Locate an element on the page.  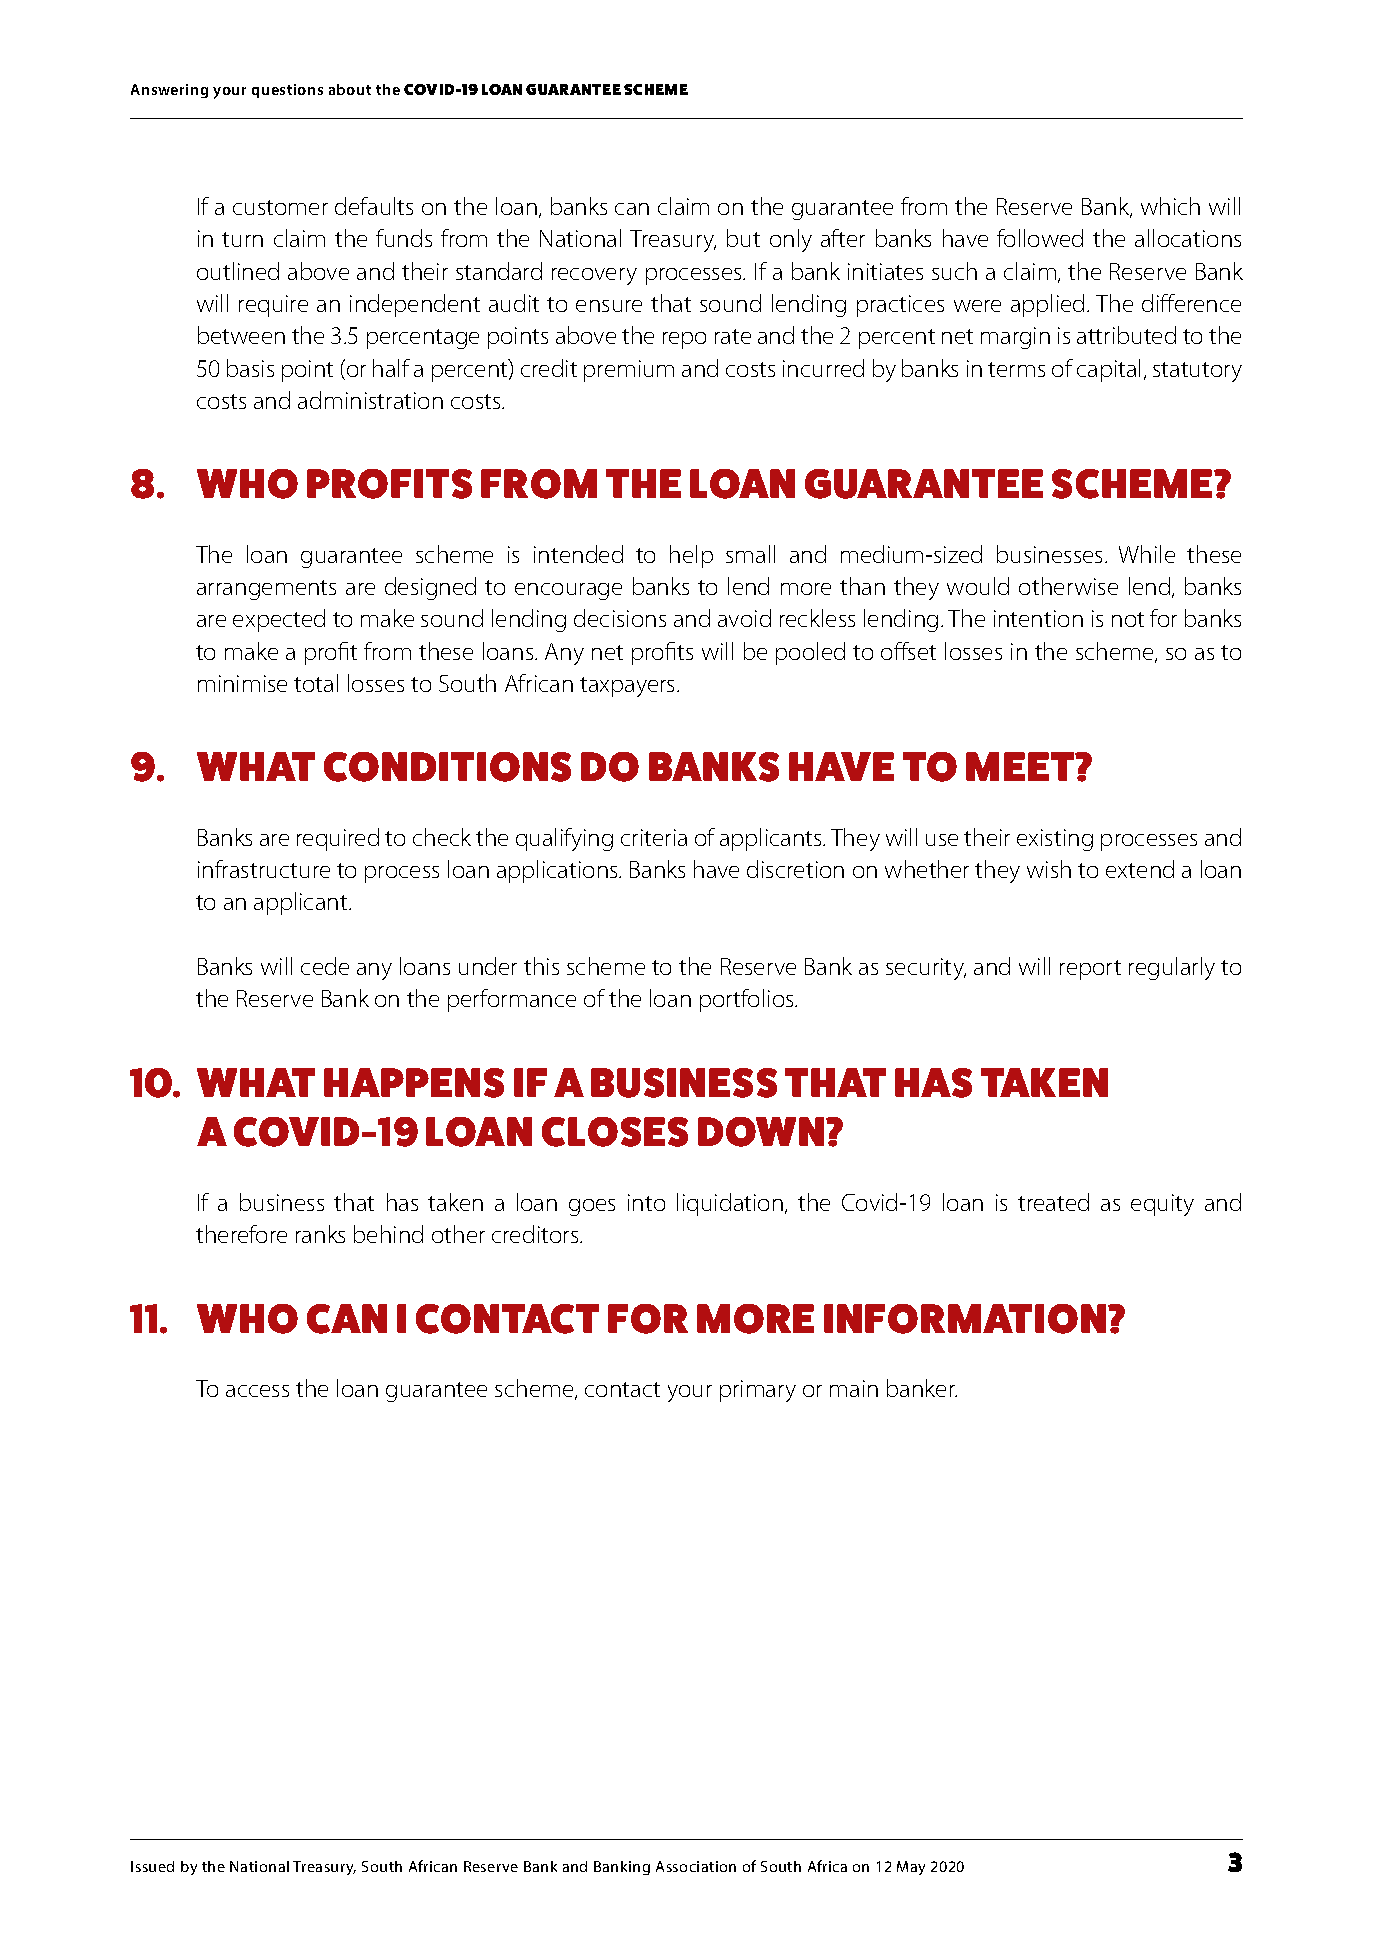
primary is located at coordinates (758, 1391).
